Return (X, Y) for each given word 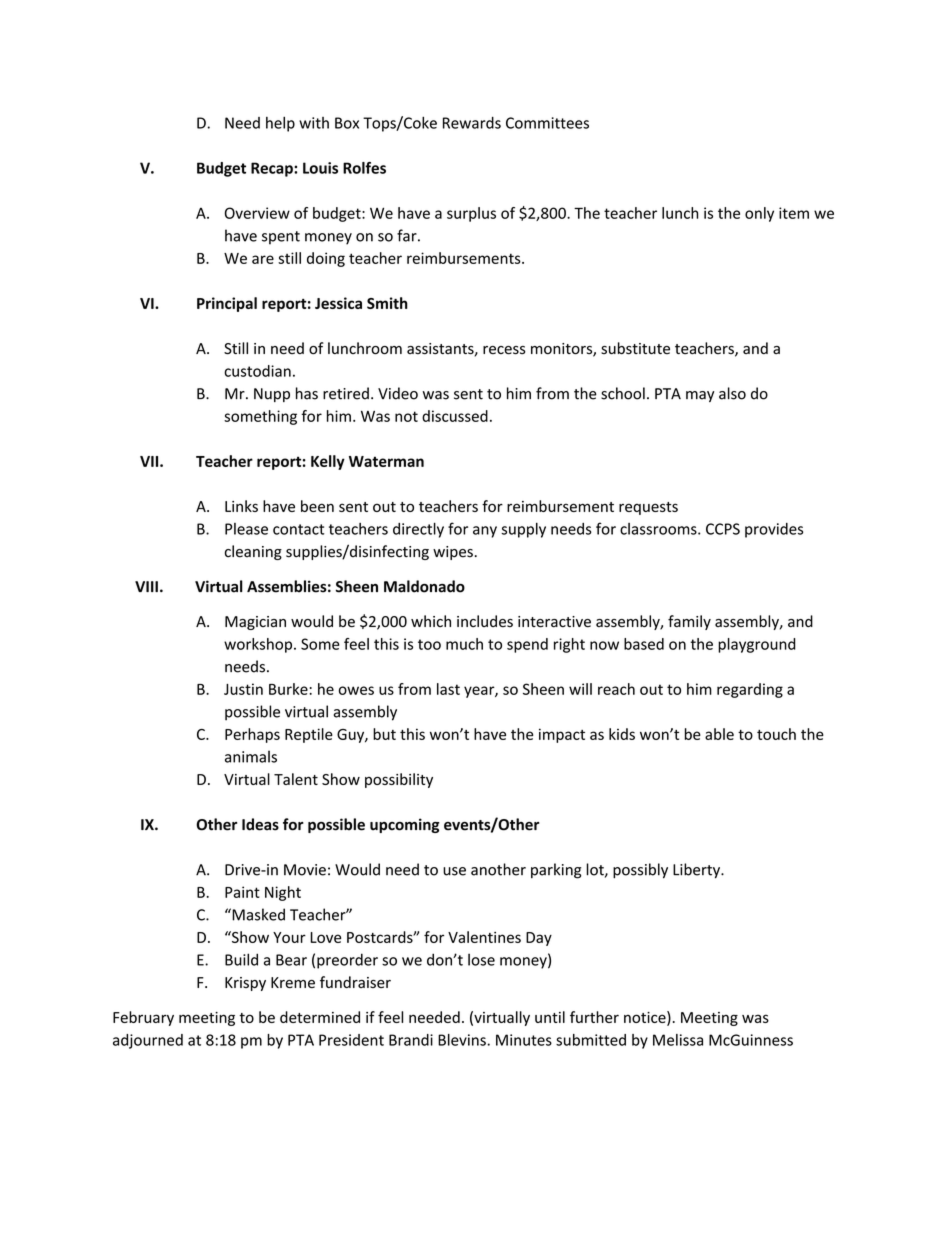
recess (504, 350)
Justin (243, 689)
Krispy (245, 984)
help (280, 124)
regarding (750, 690)
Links (241, 506)
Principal (227, 304)
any (485, 532)
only (759, 214)
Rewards (472, 123)
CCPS (723, 529)
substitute (635, 348)
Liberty (697, 871)
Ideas (260, 824)
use (454, 871)
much (464, 644)
